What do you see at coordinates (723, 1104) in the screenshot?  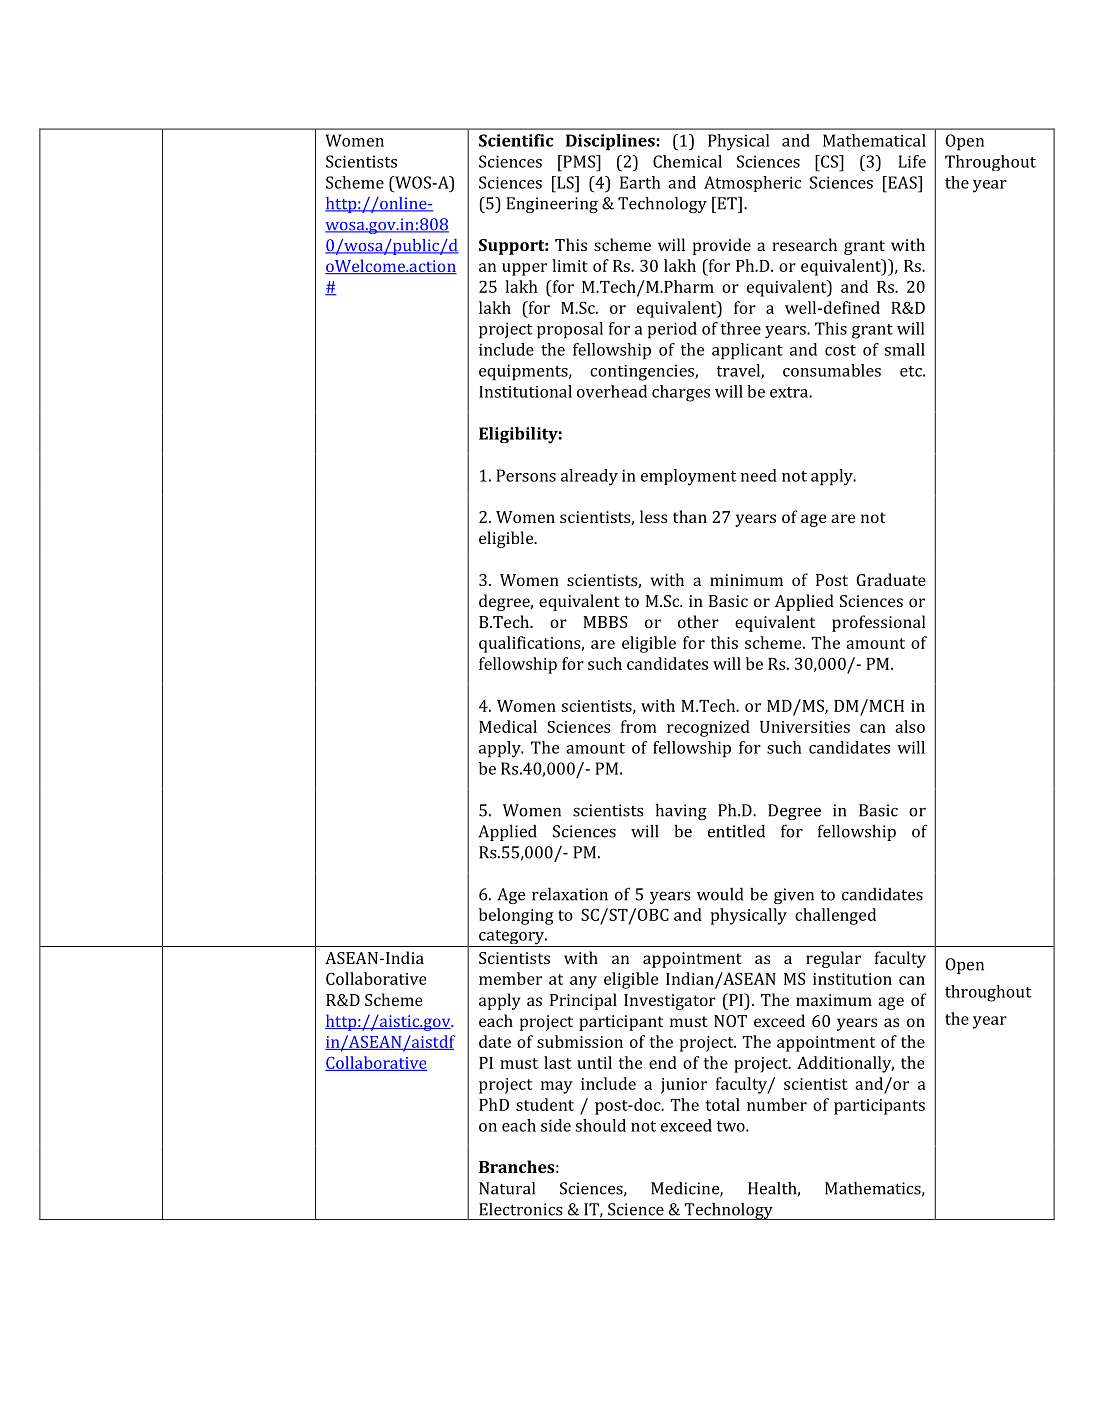 I see `total` at bounding box center [723, 1104].
